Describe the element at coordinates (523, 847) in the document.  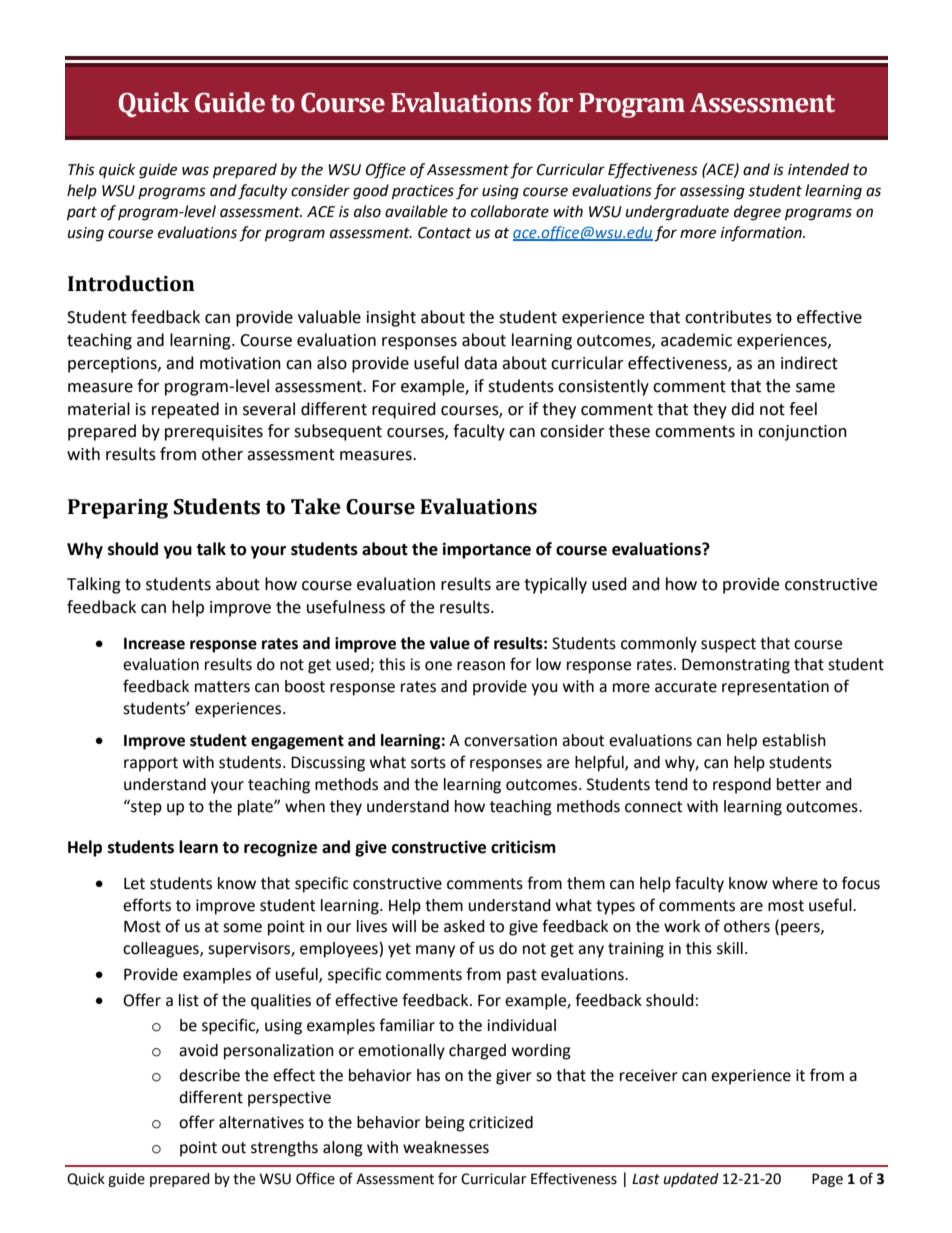
I see `criticism` at that location.
